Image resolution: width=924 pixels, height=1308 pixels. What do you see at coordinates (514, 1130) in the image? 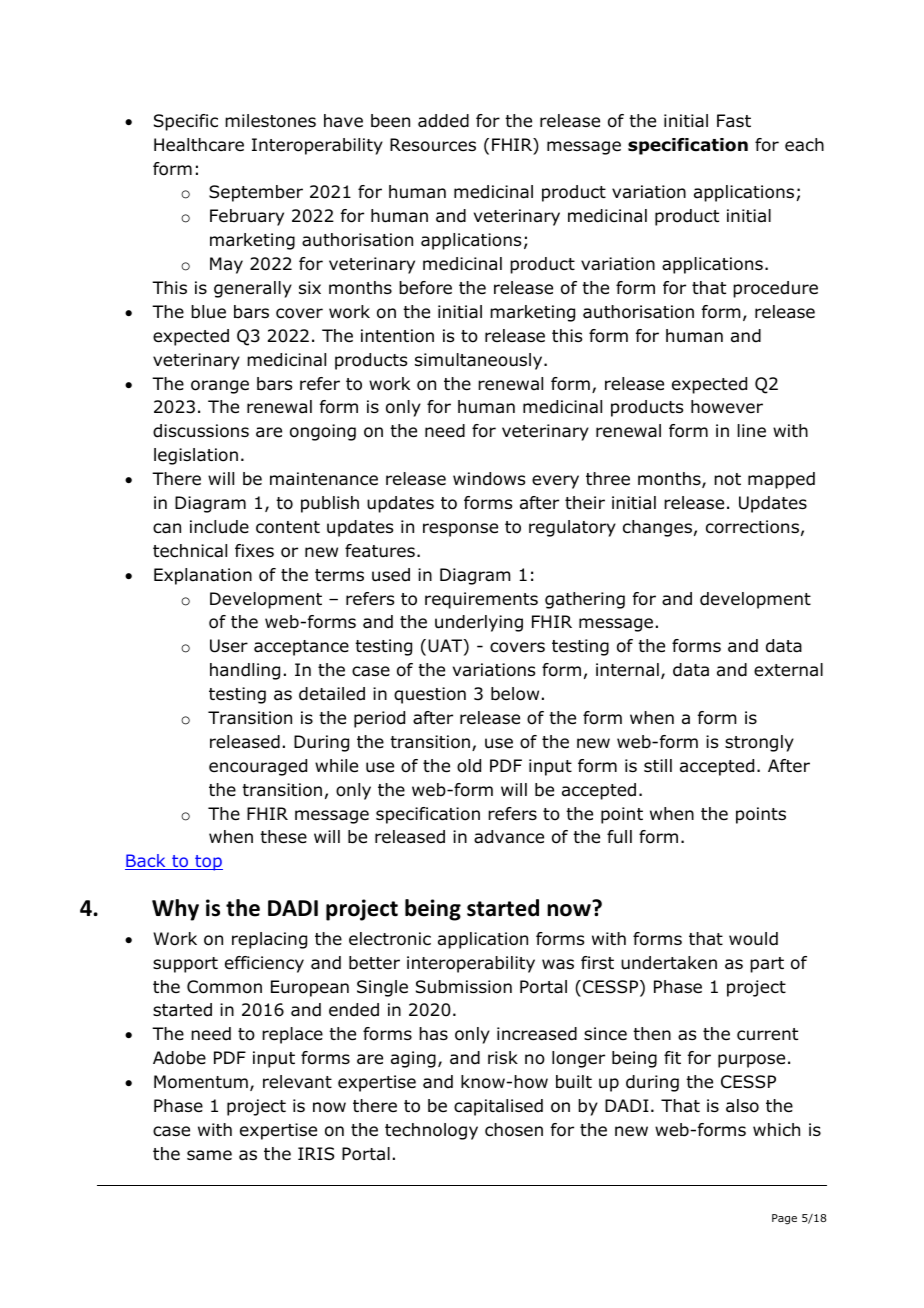
I see `chosen` at bounding box center [514, 1130].
